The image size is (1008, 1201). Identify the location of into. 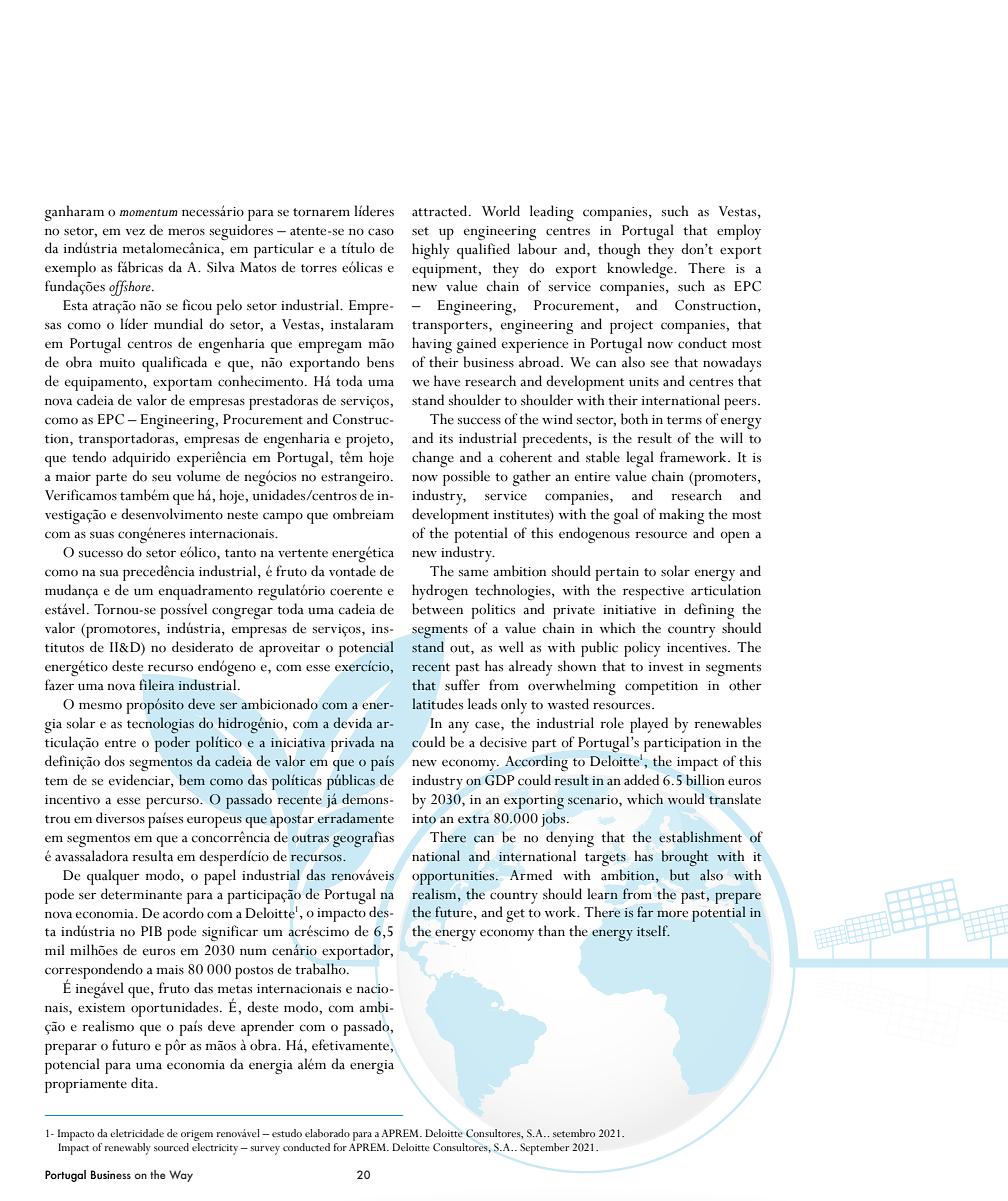
(424, 819).
